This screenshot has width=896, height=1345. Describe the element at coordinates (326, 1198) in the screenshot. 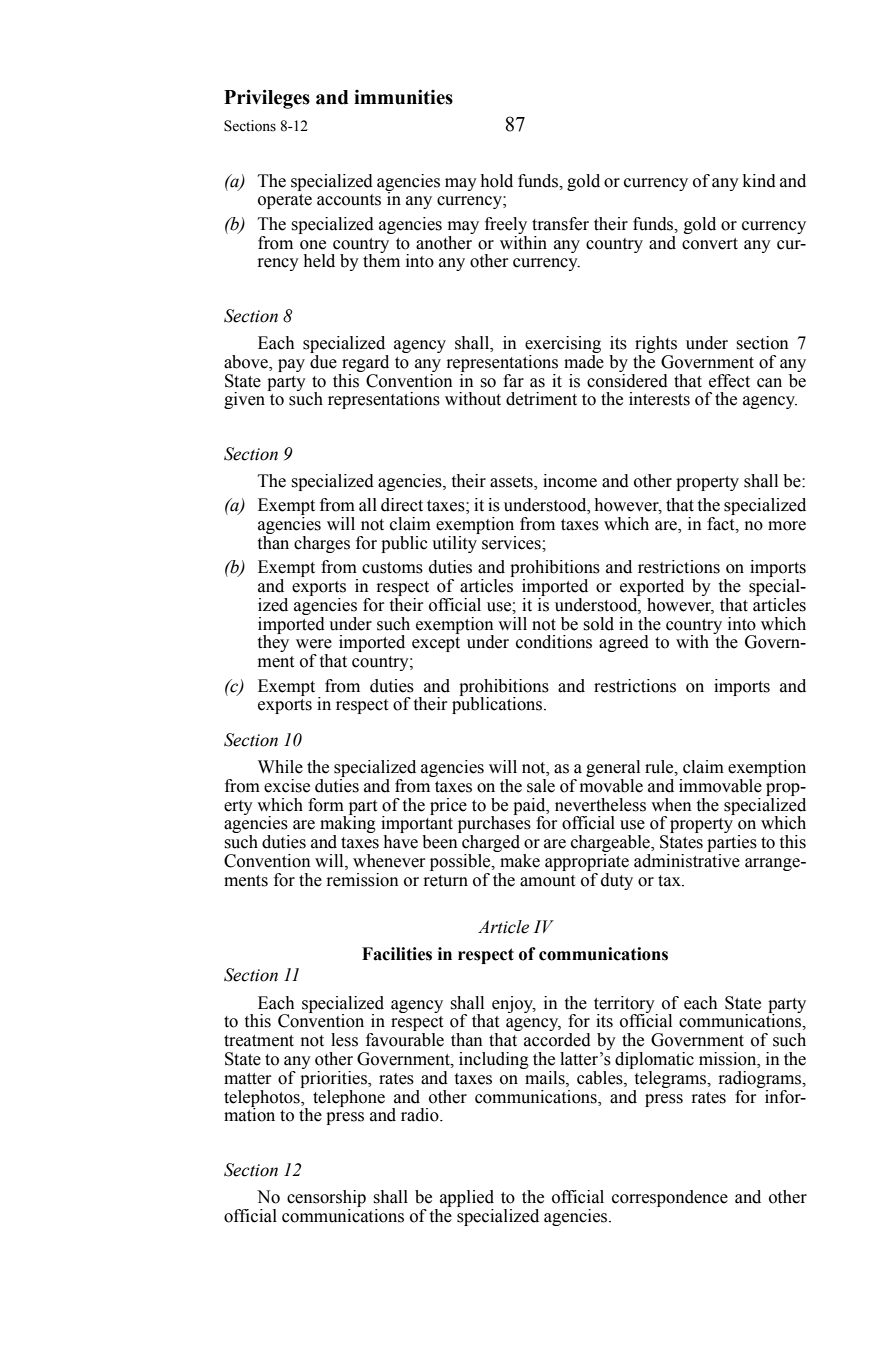

I see `censorship` at that location.
